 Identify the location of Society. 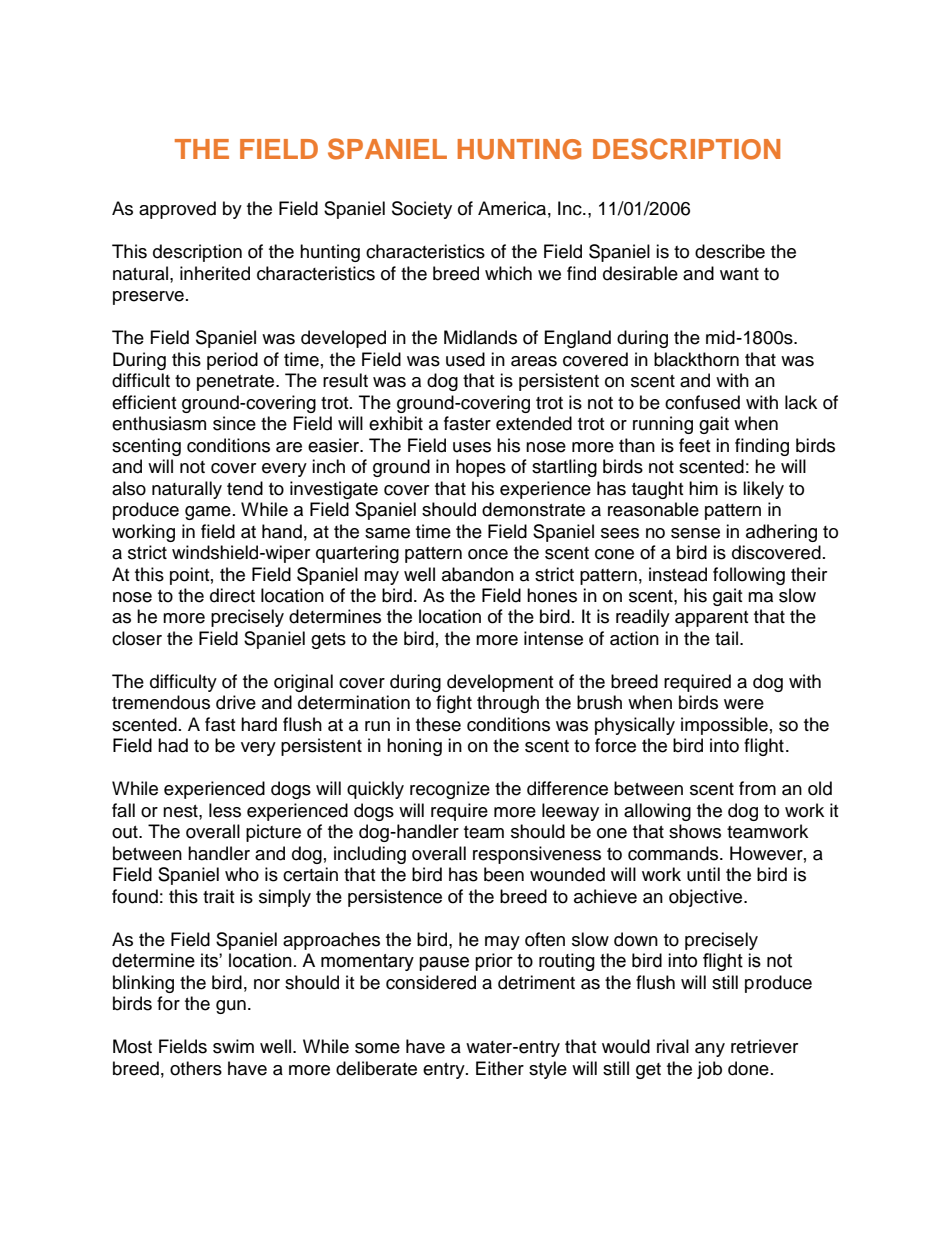
(422, 210).
